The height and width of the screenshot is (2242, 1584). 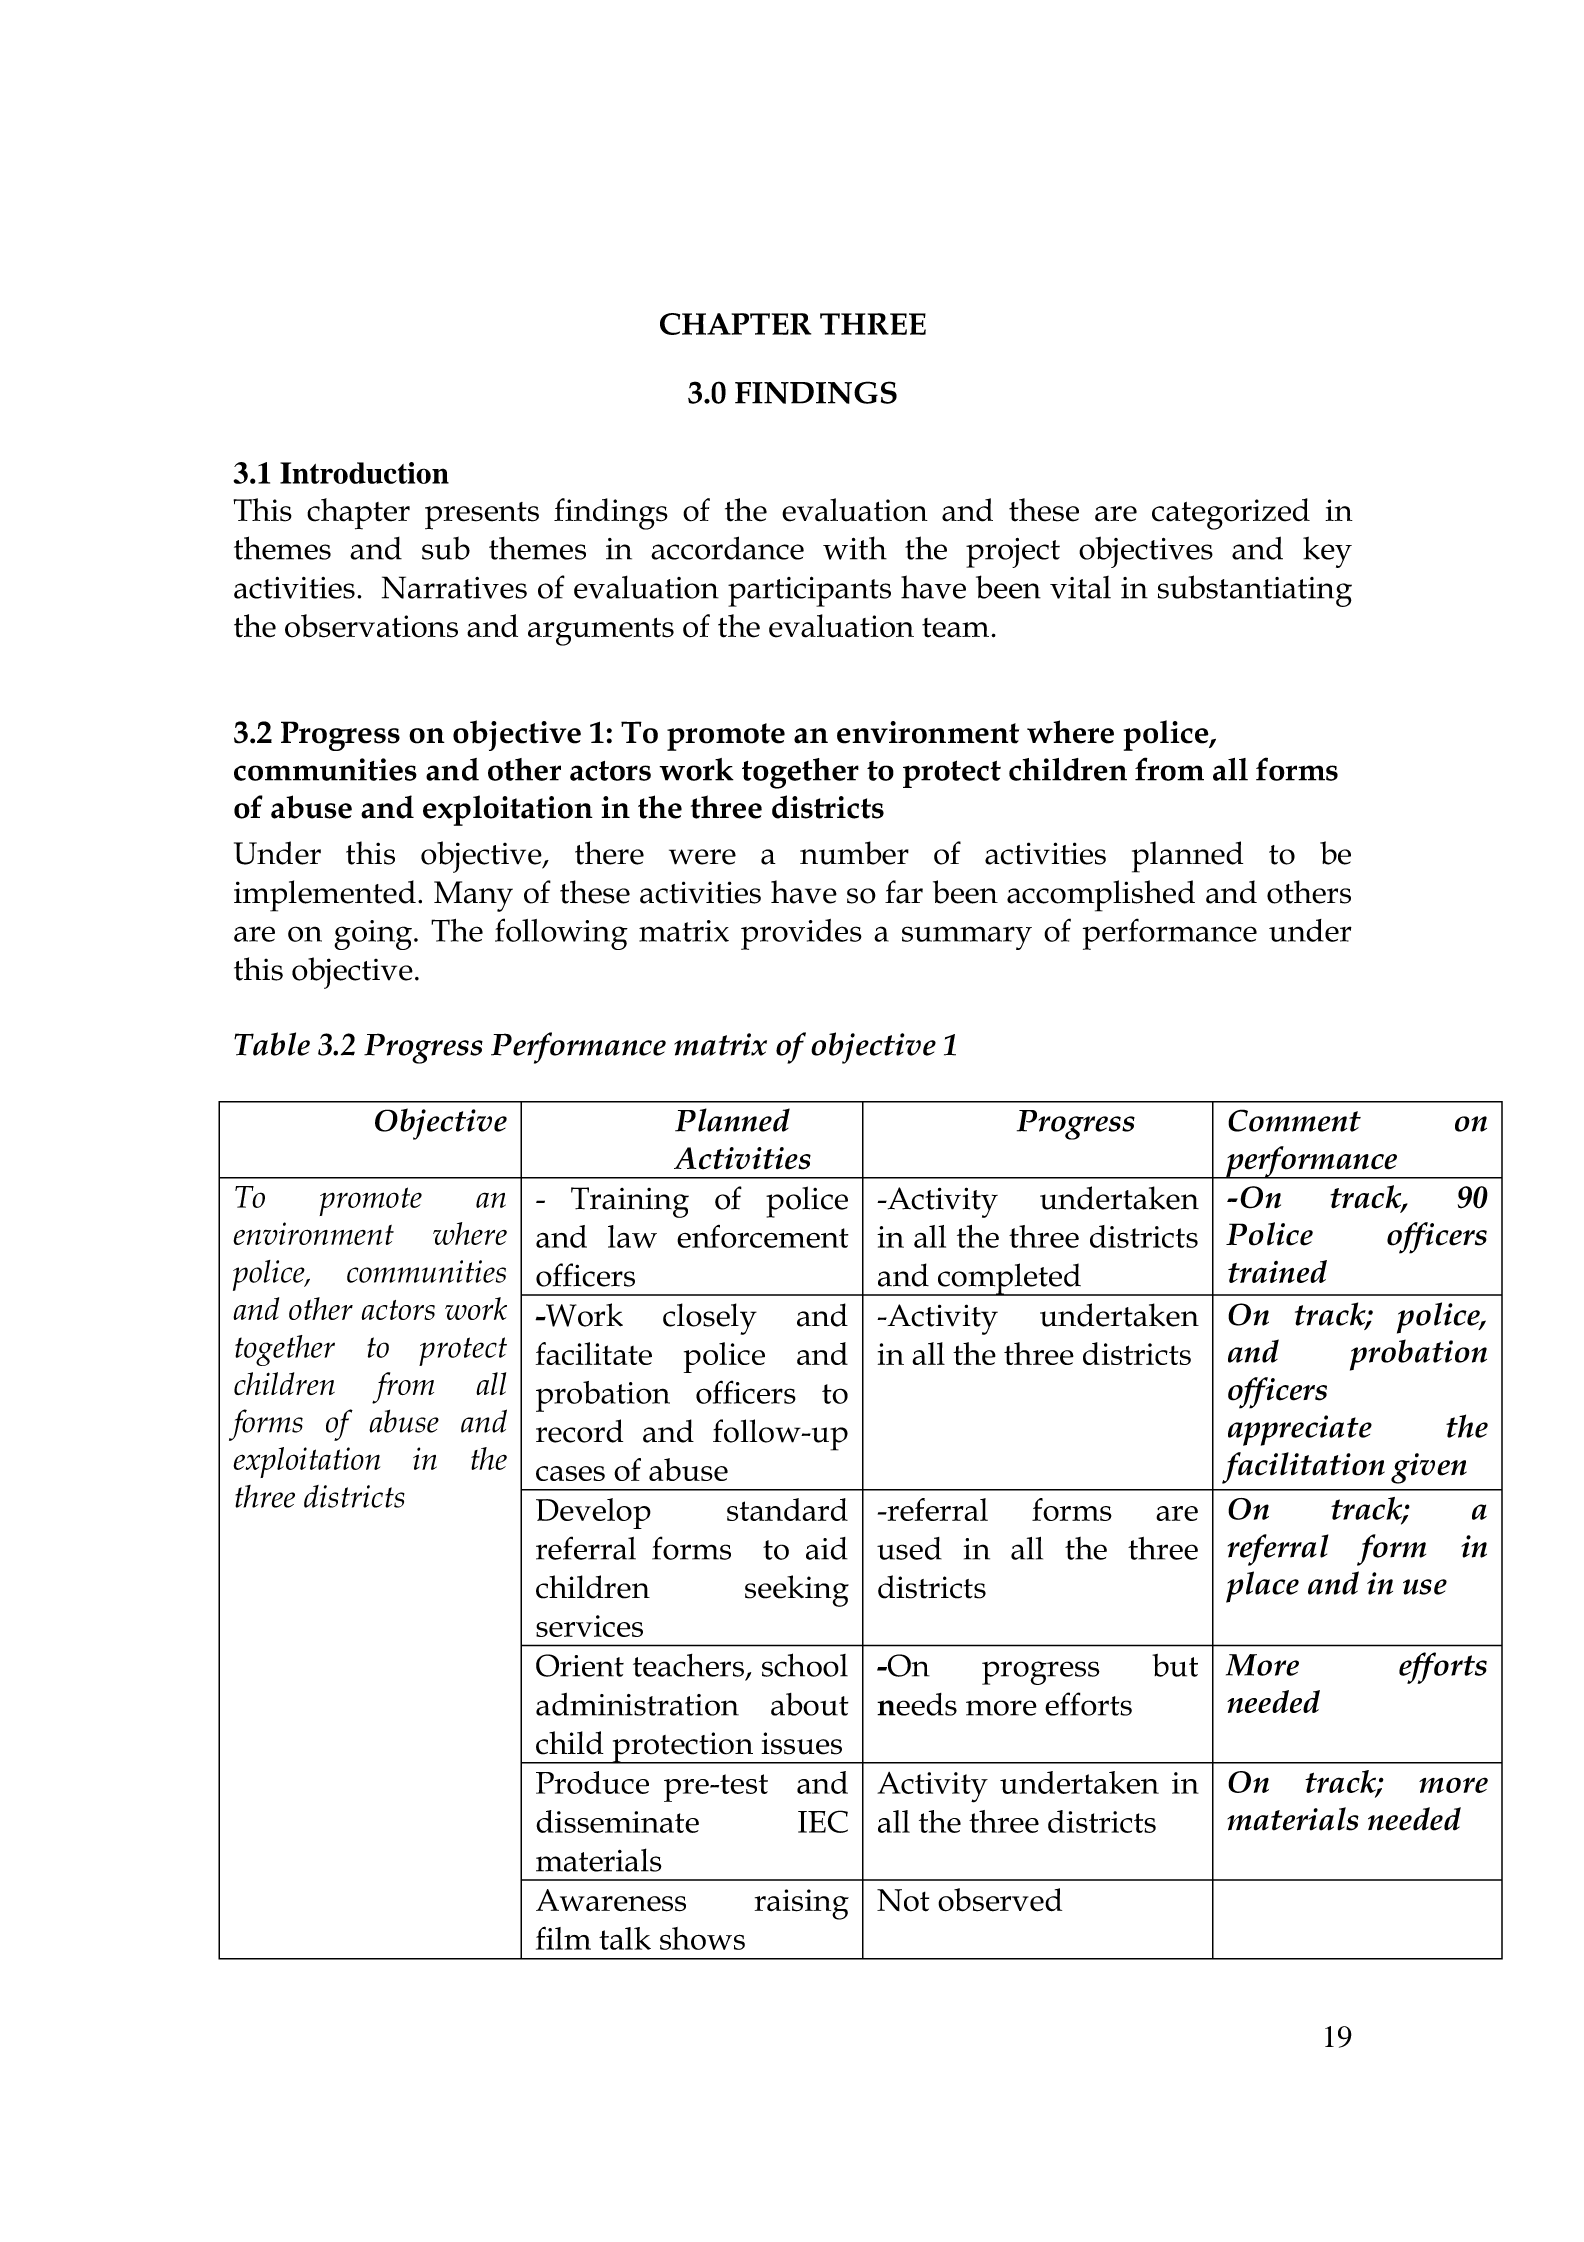 I want to click on presents, so click(x=482, y=516).
